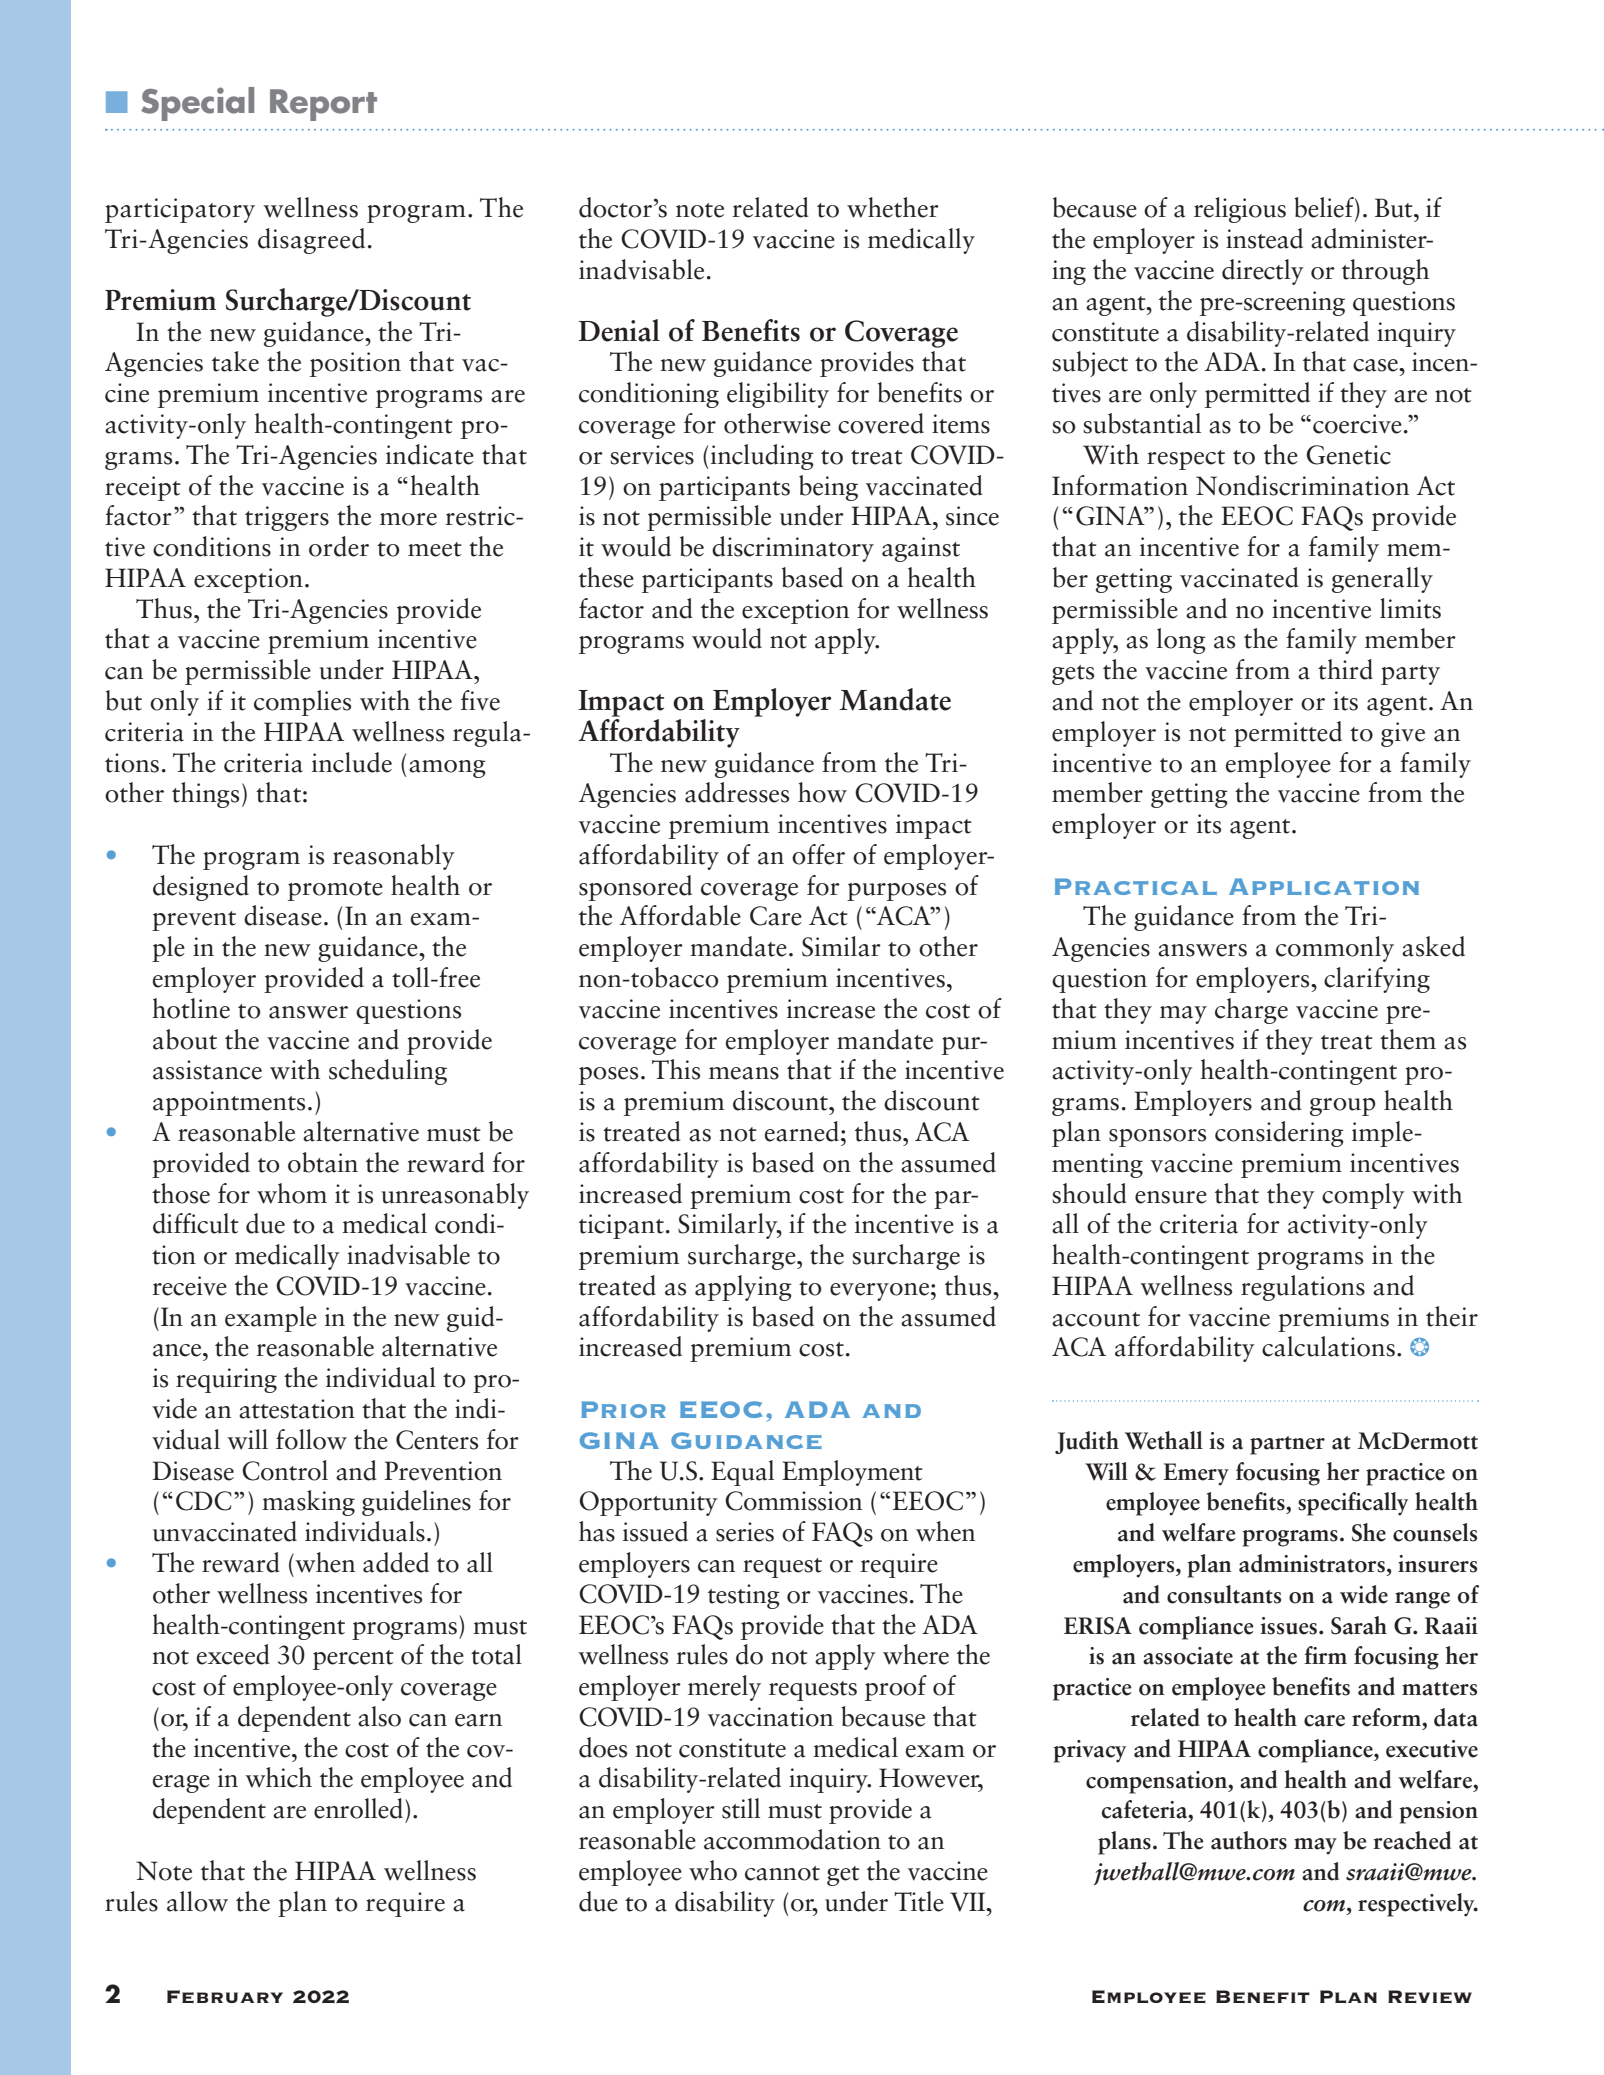  Describe the element at coordinates (852, 1473) in the screenshot. I see `Employment` at that location.
